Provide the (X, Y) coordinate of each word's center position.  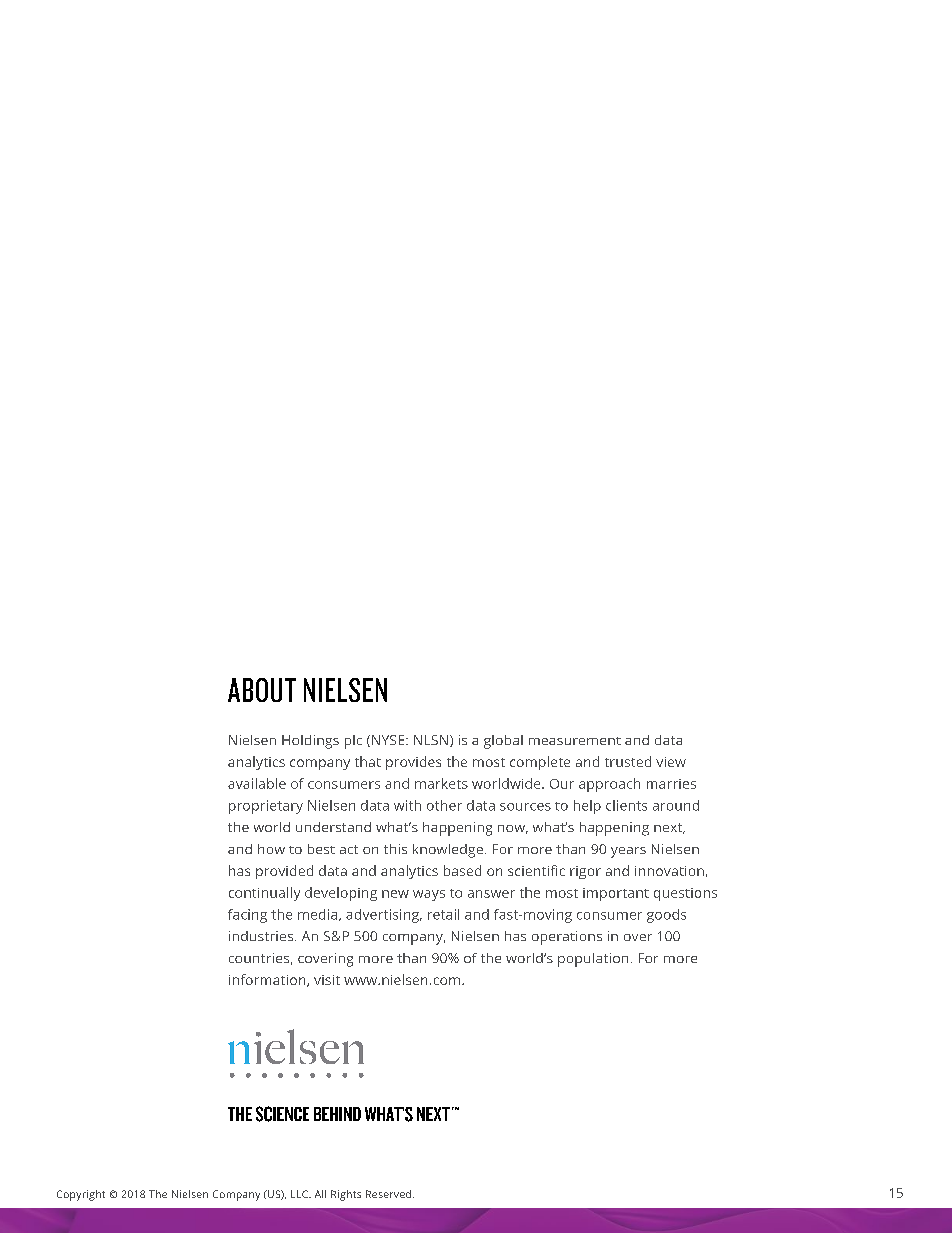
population (593, 960)
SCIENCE (282, 1114)
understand (333, 827)
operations (567, 938)
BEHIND (337, 1114)
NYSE (389, 740)
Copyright (81, 1195)
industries (262, 936)
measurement (575, 741)
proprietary (266, 807)
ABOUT (262, 690)
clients (626, 805)
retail (443, 914)
